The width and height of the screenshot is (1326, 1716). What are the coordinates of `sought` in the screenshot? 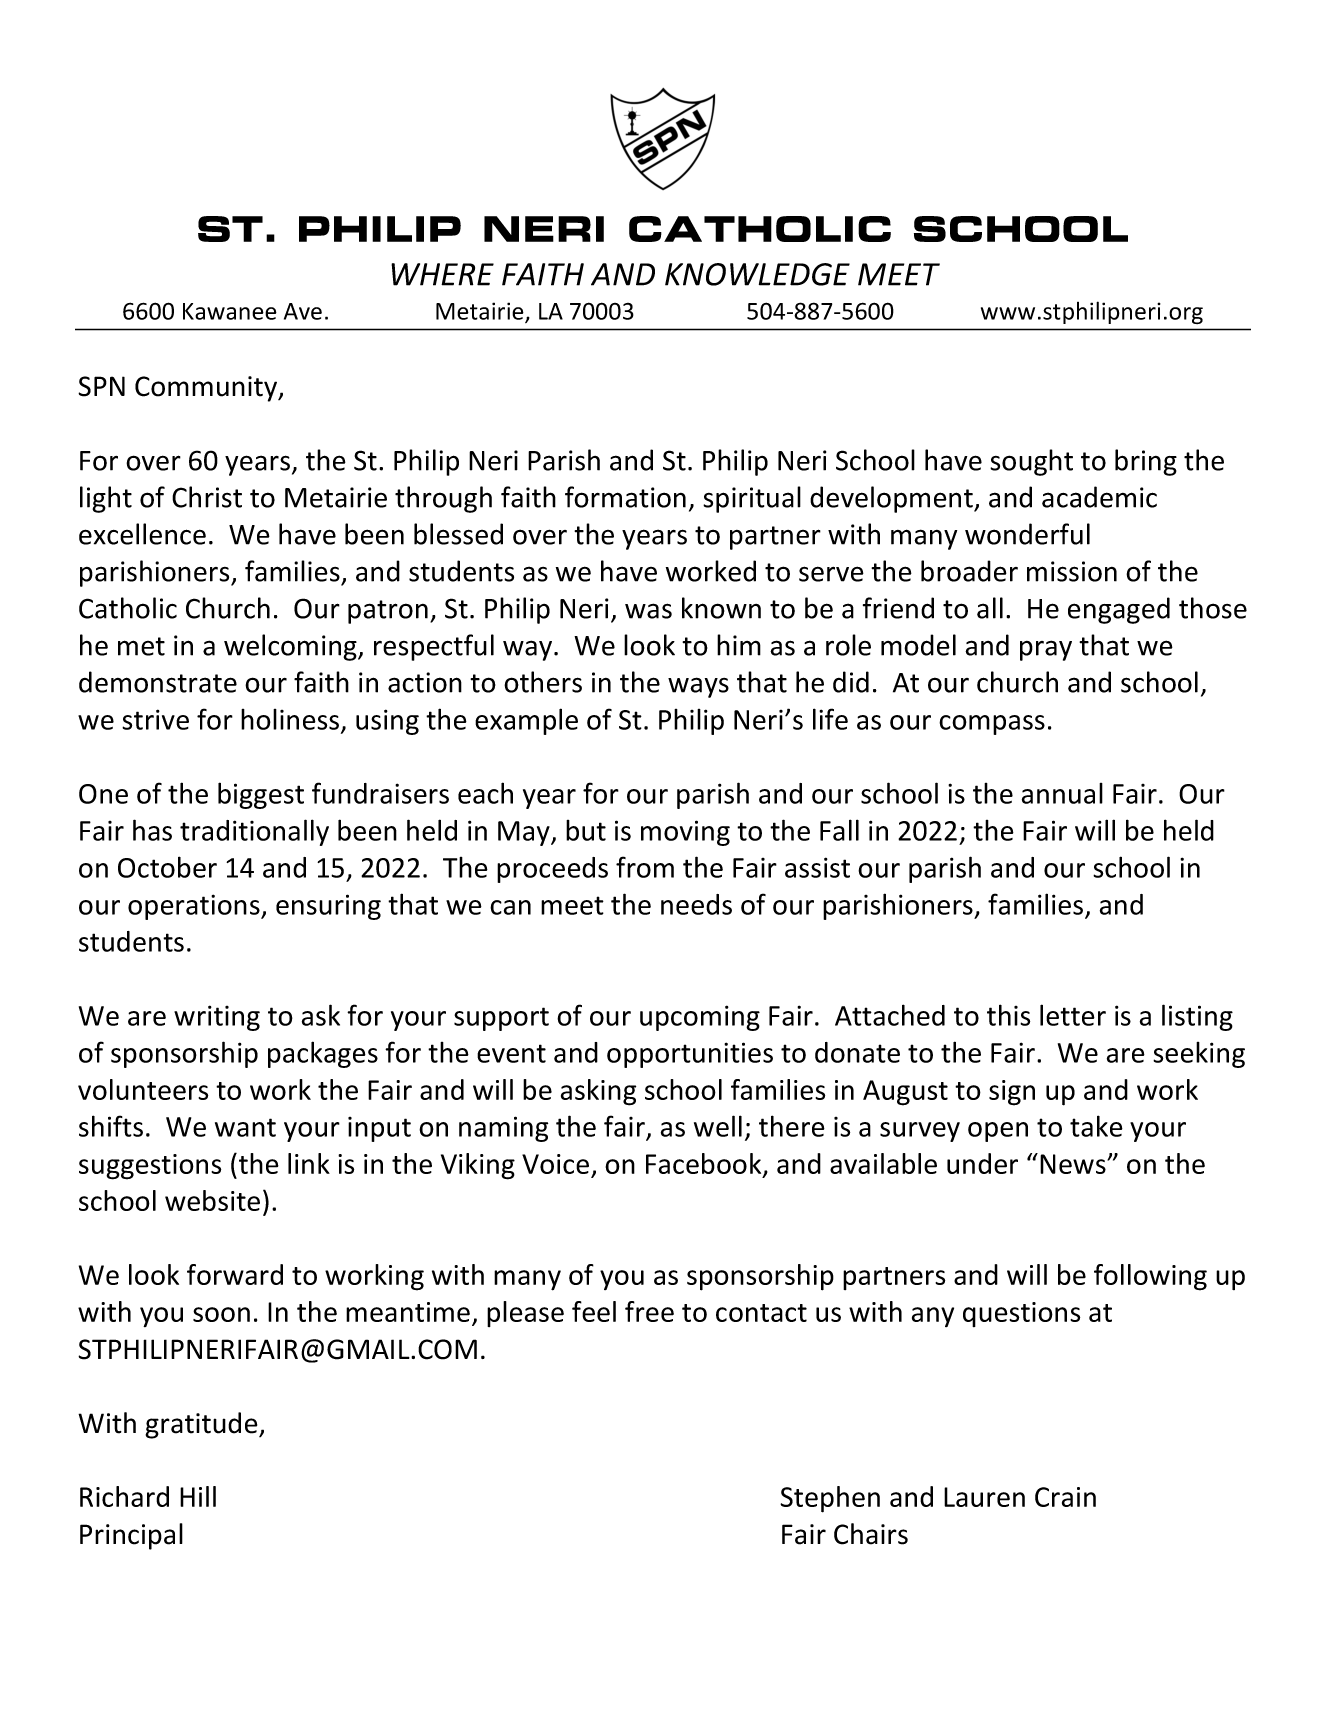 It's located at (1031, 462).
